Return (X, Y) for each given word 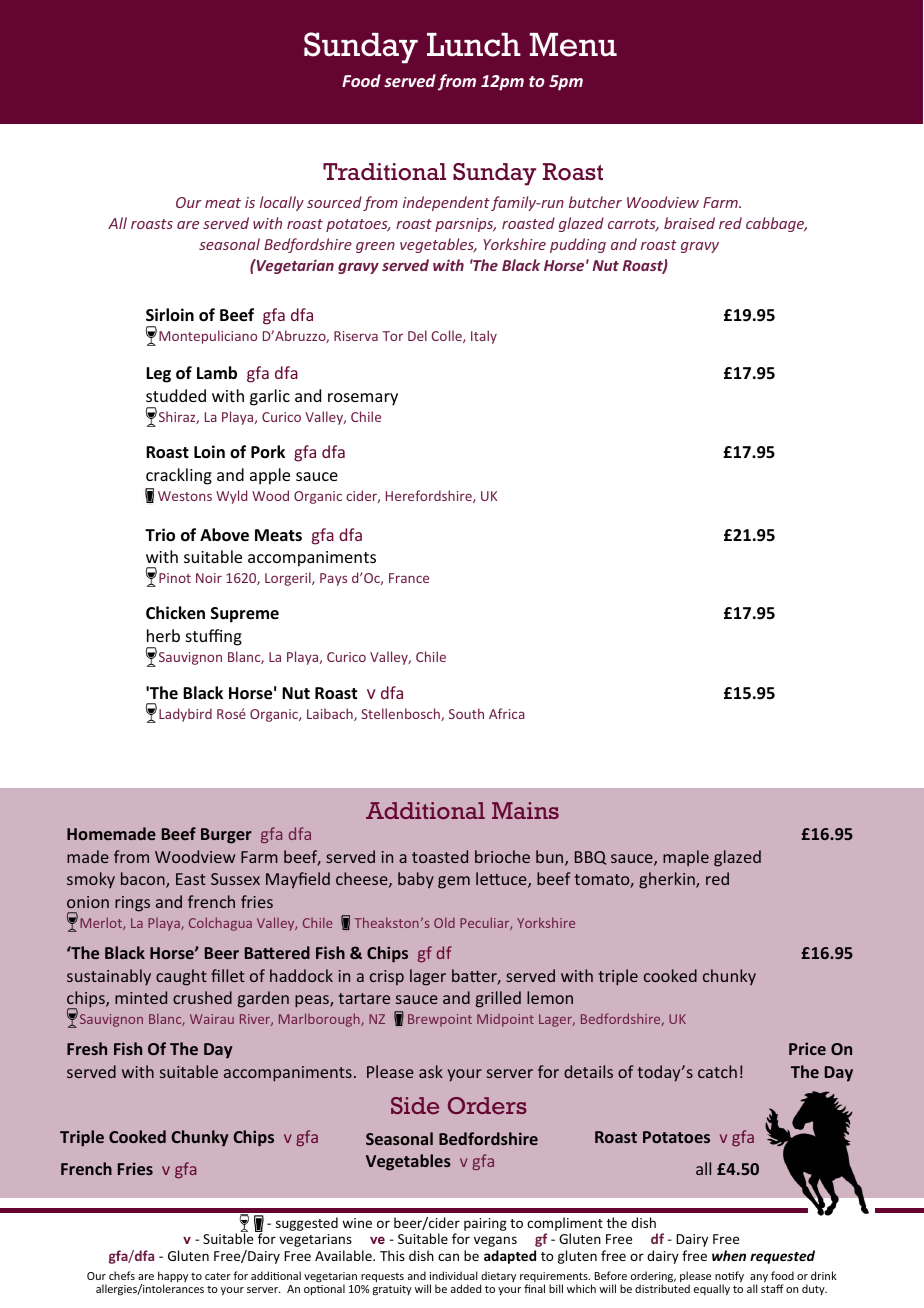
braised (689, 223)
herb (163, 635)
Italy (484, 337)
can (448, 1257)
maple (686, 858)
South (466, 713)
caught (181, 977)
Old (444, 922)
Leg (158, 375)
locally (282, 203)
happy (173, 1278)
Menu (573, 45)
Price (807, 1048)
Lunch (474, 45)
